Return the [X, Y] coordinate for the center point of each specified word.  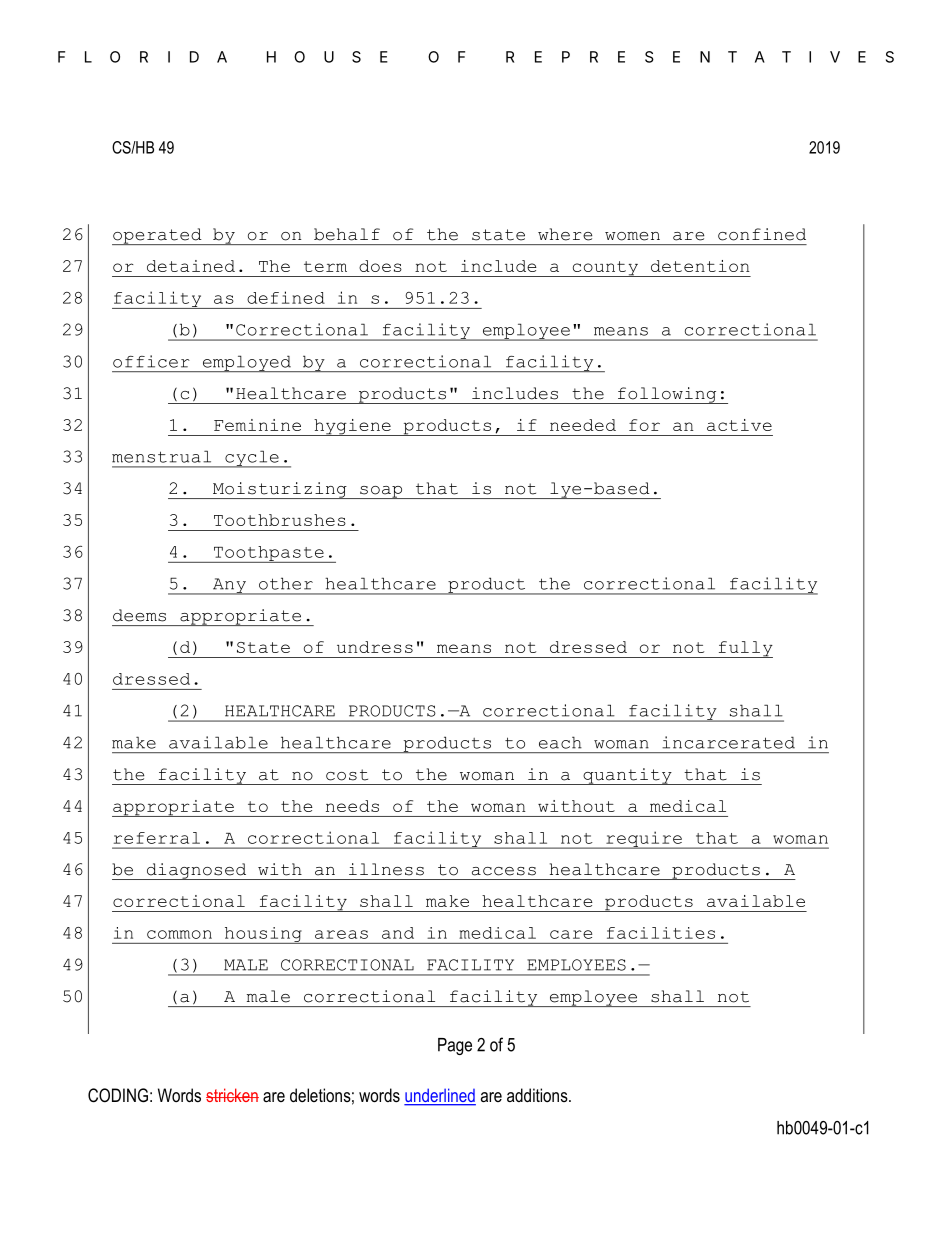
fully [744, 649]
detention [700, 266]
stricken [232, 1095]
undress [375, 647]
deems [139, 615]
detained [191, 266]
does [380, 266]
